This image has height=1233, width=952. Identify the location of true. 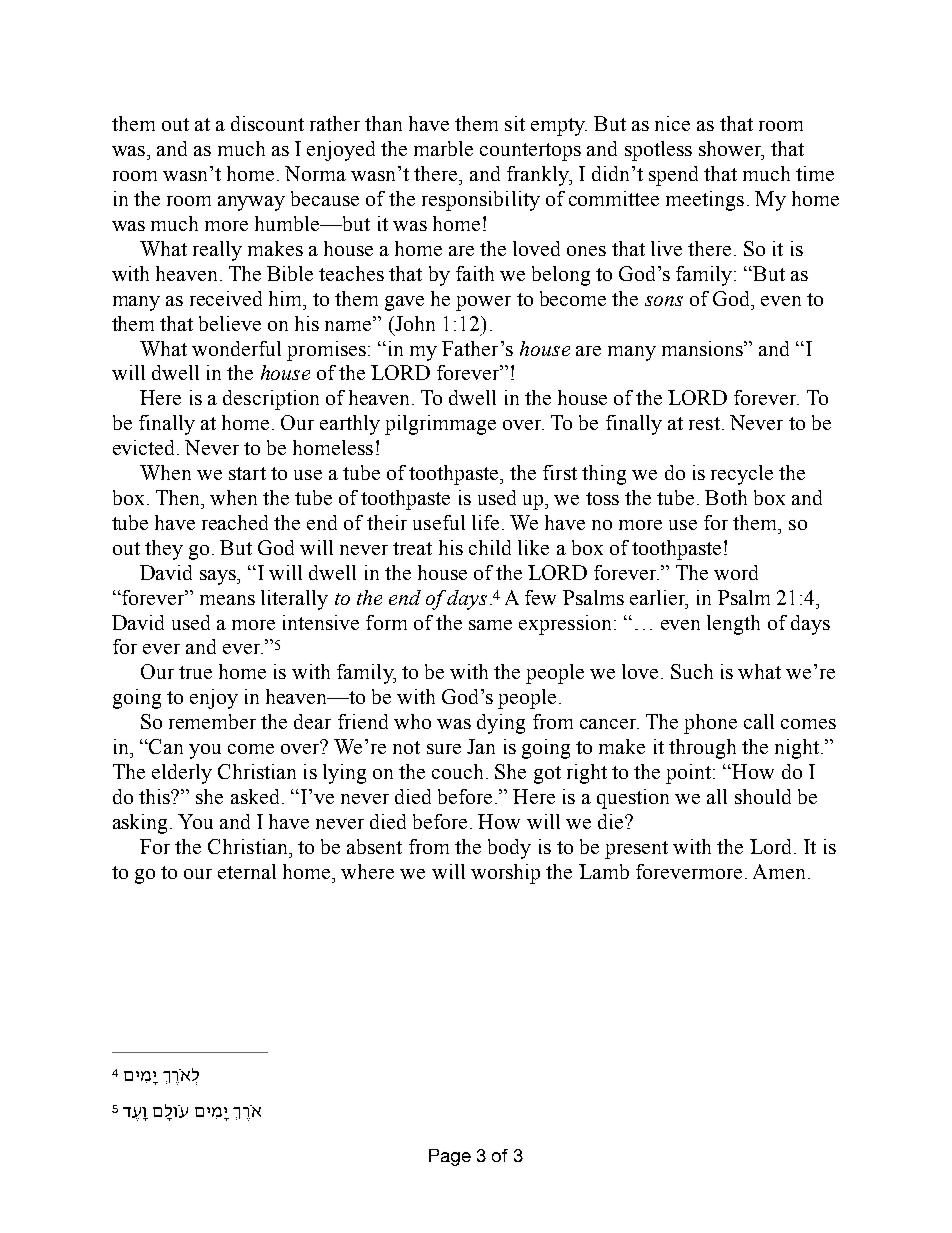
(195, 672).
